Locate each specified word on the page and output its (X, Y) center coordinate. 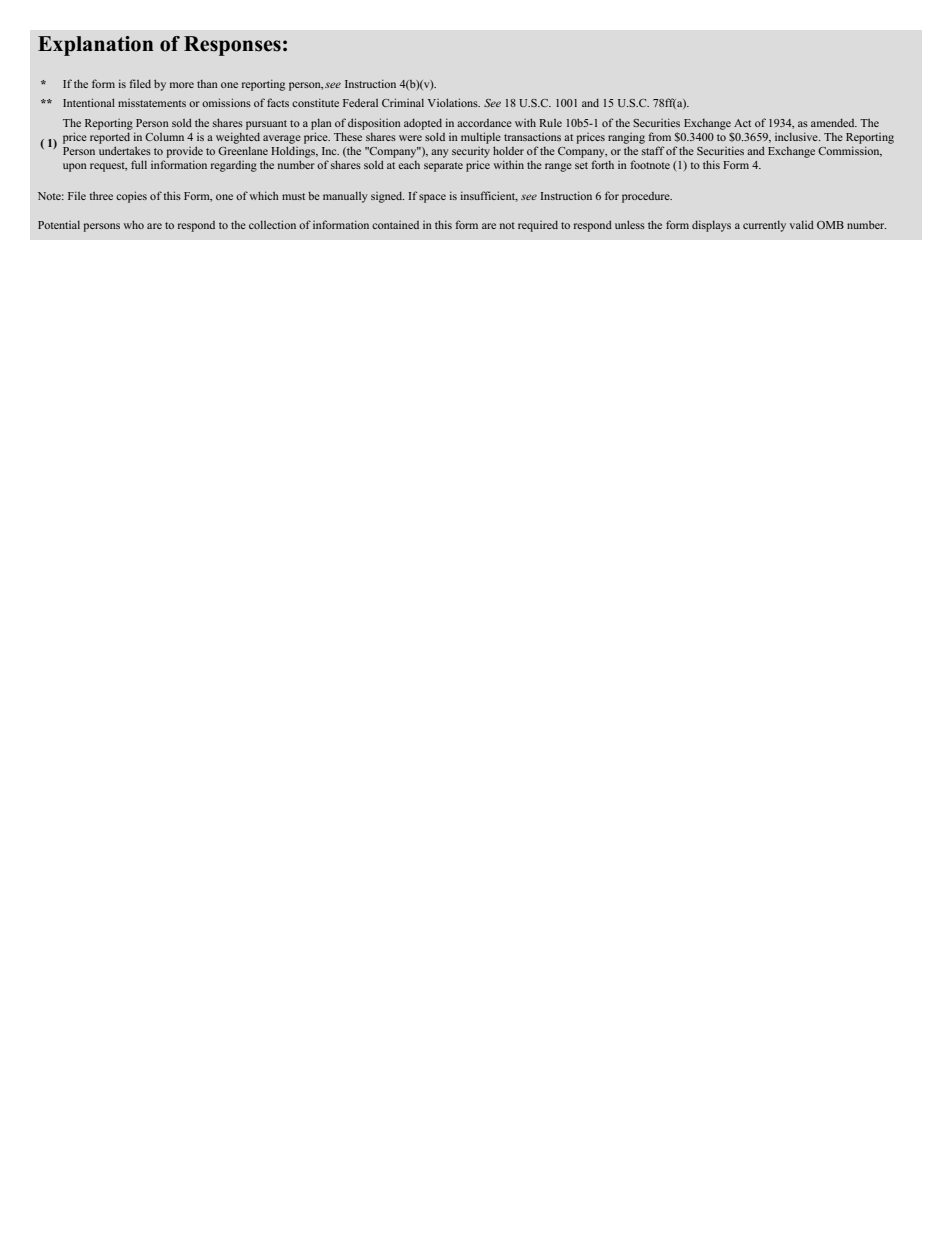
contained (395, 225)
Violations (454, 102)
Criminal (403, 102)
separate (443, 167)
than (207, 84)
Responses (232, 46)
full (139, 164)
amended (834, 123)
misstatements (152, 103)
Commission (850, 151)
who (133, 224)
